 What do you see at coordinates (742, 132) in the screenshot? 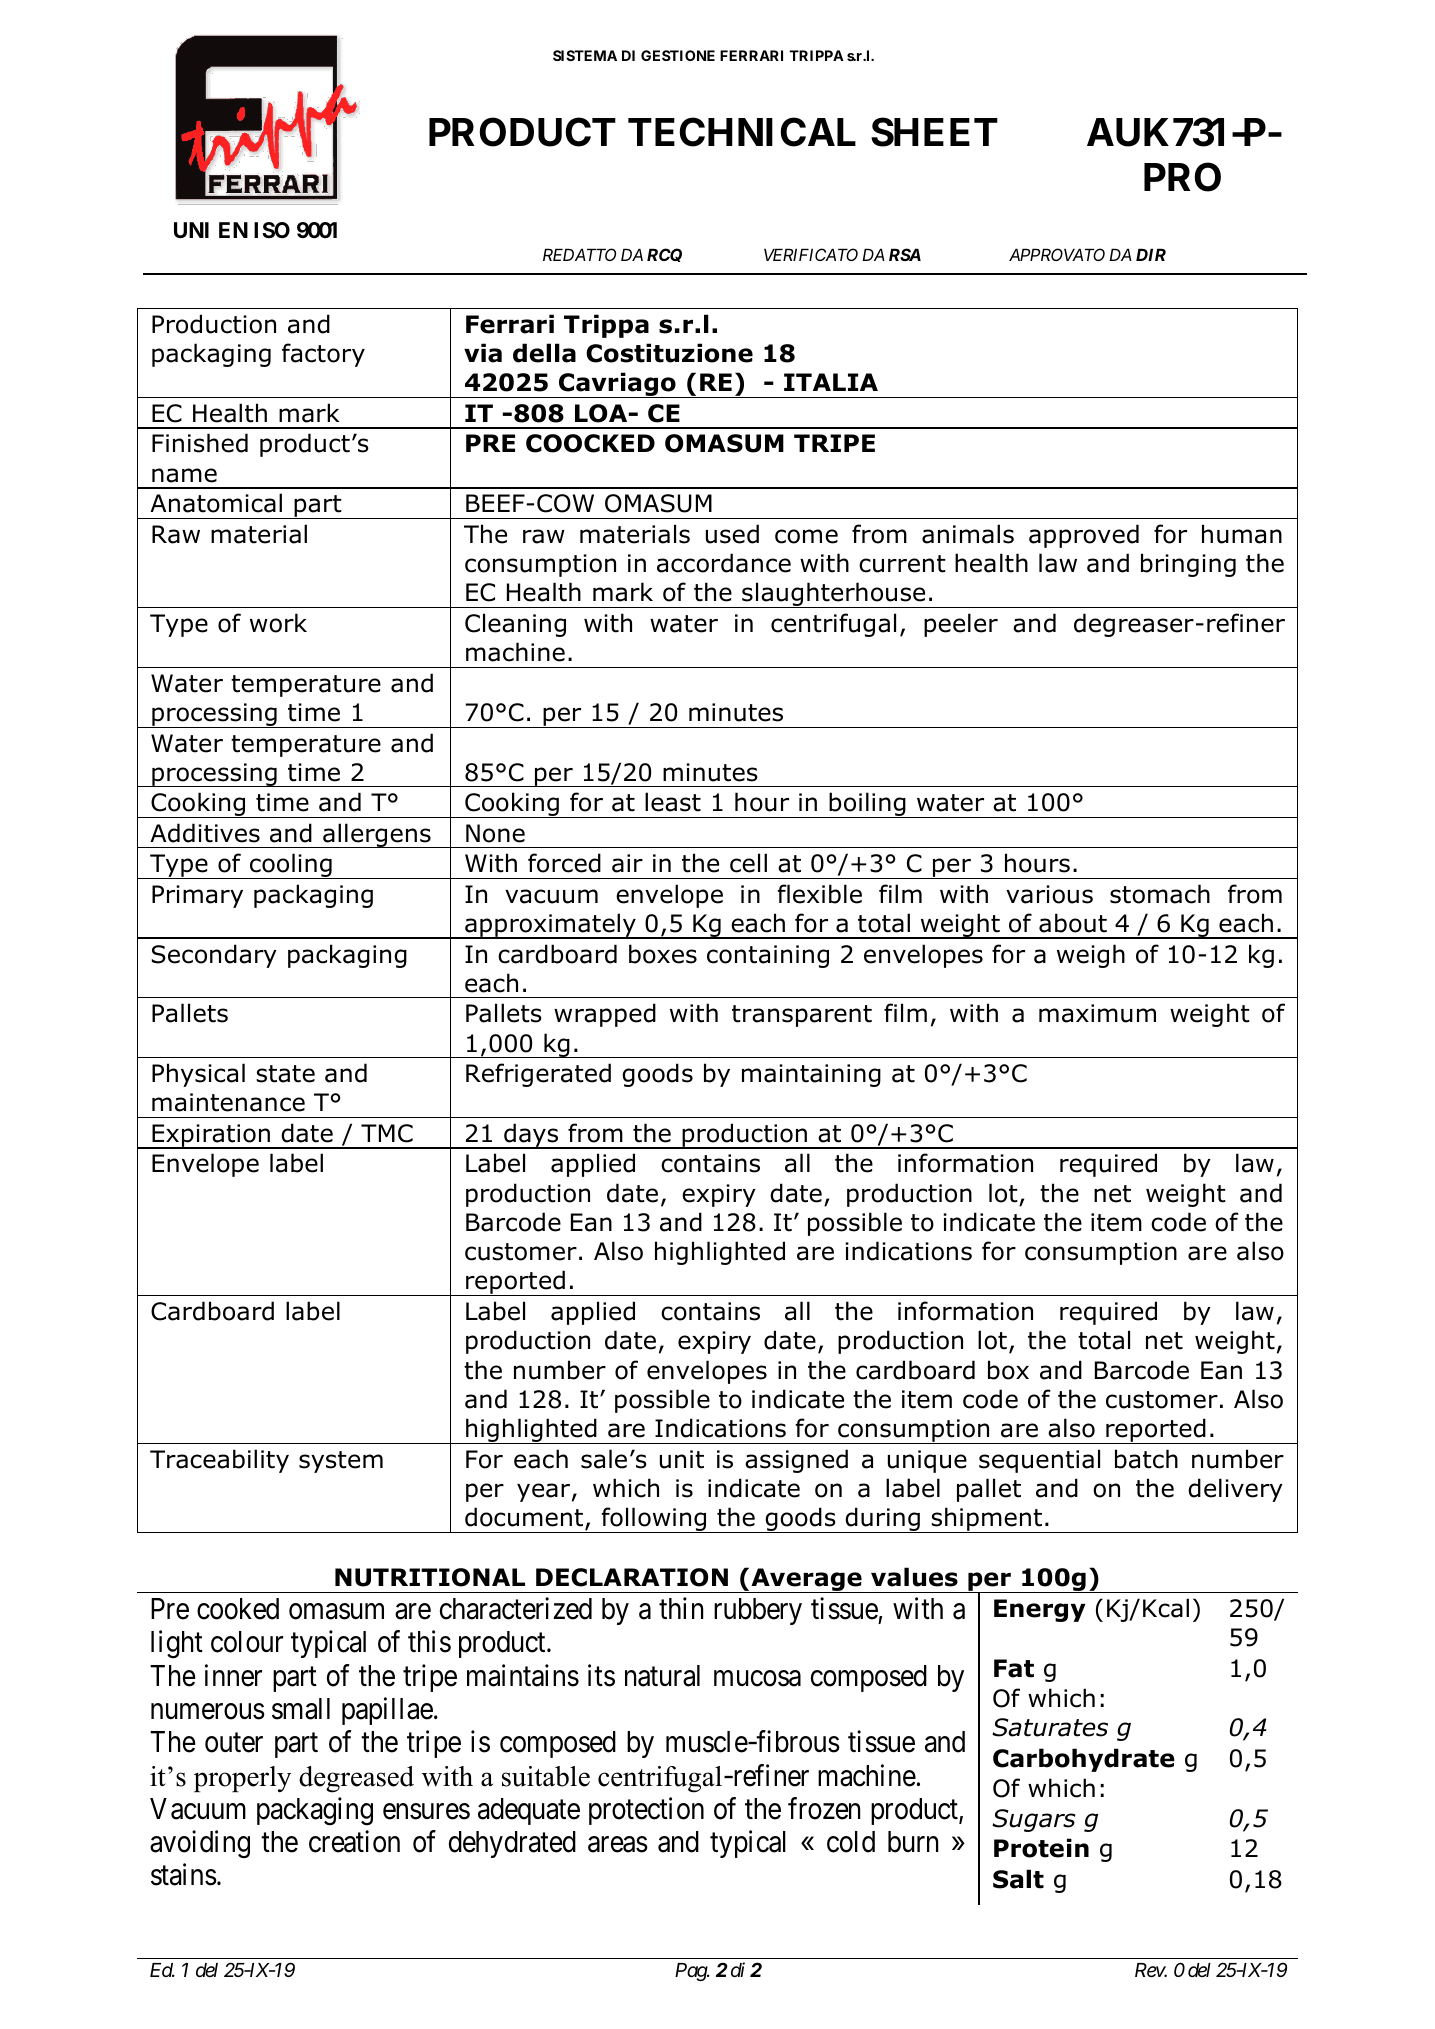
I see `TECHNICAL` at bounding box center [742, 132].
